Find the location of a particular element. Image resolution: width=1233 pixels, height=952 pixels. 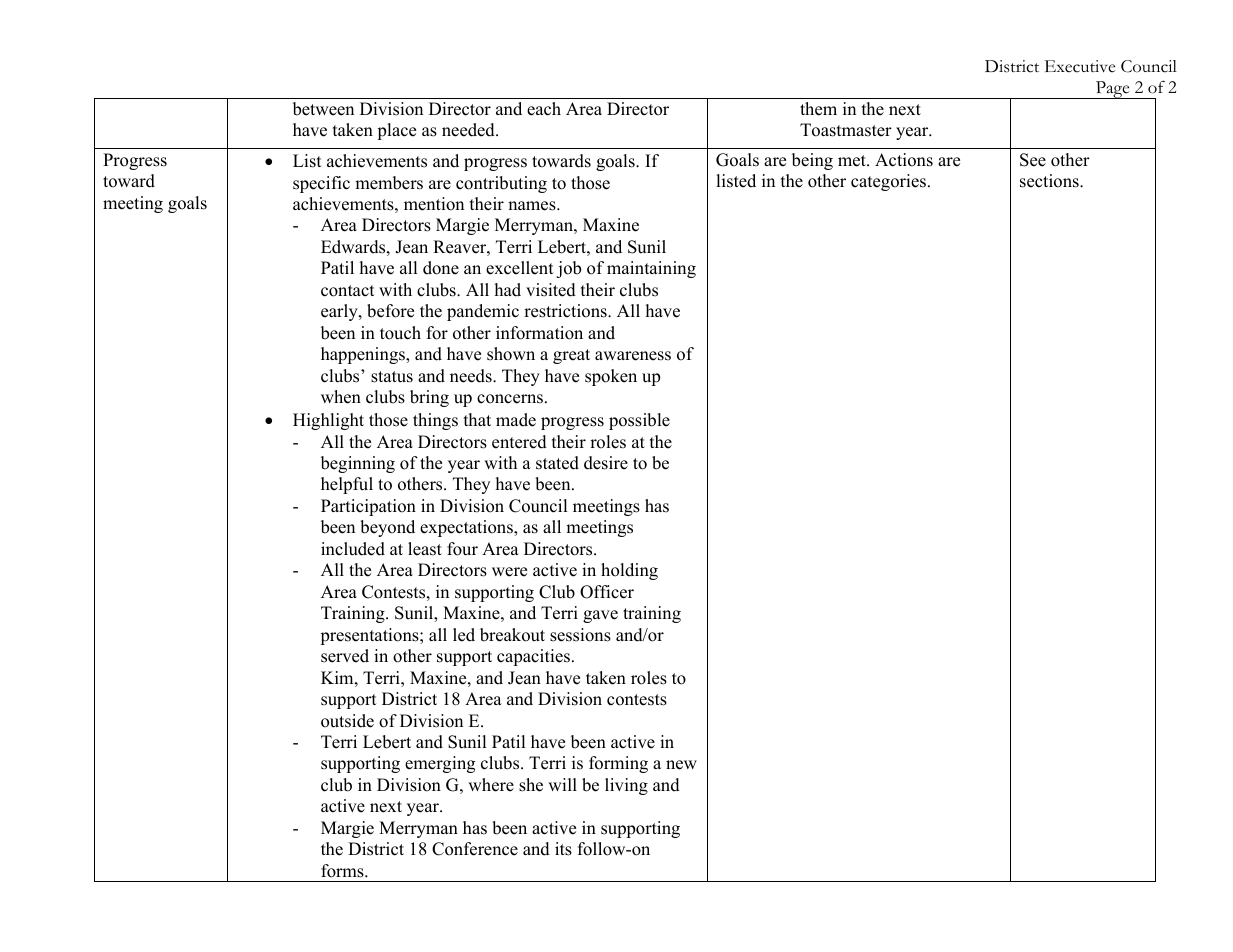

possible is located at coordinates (639, 421).
